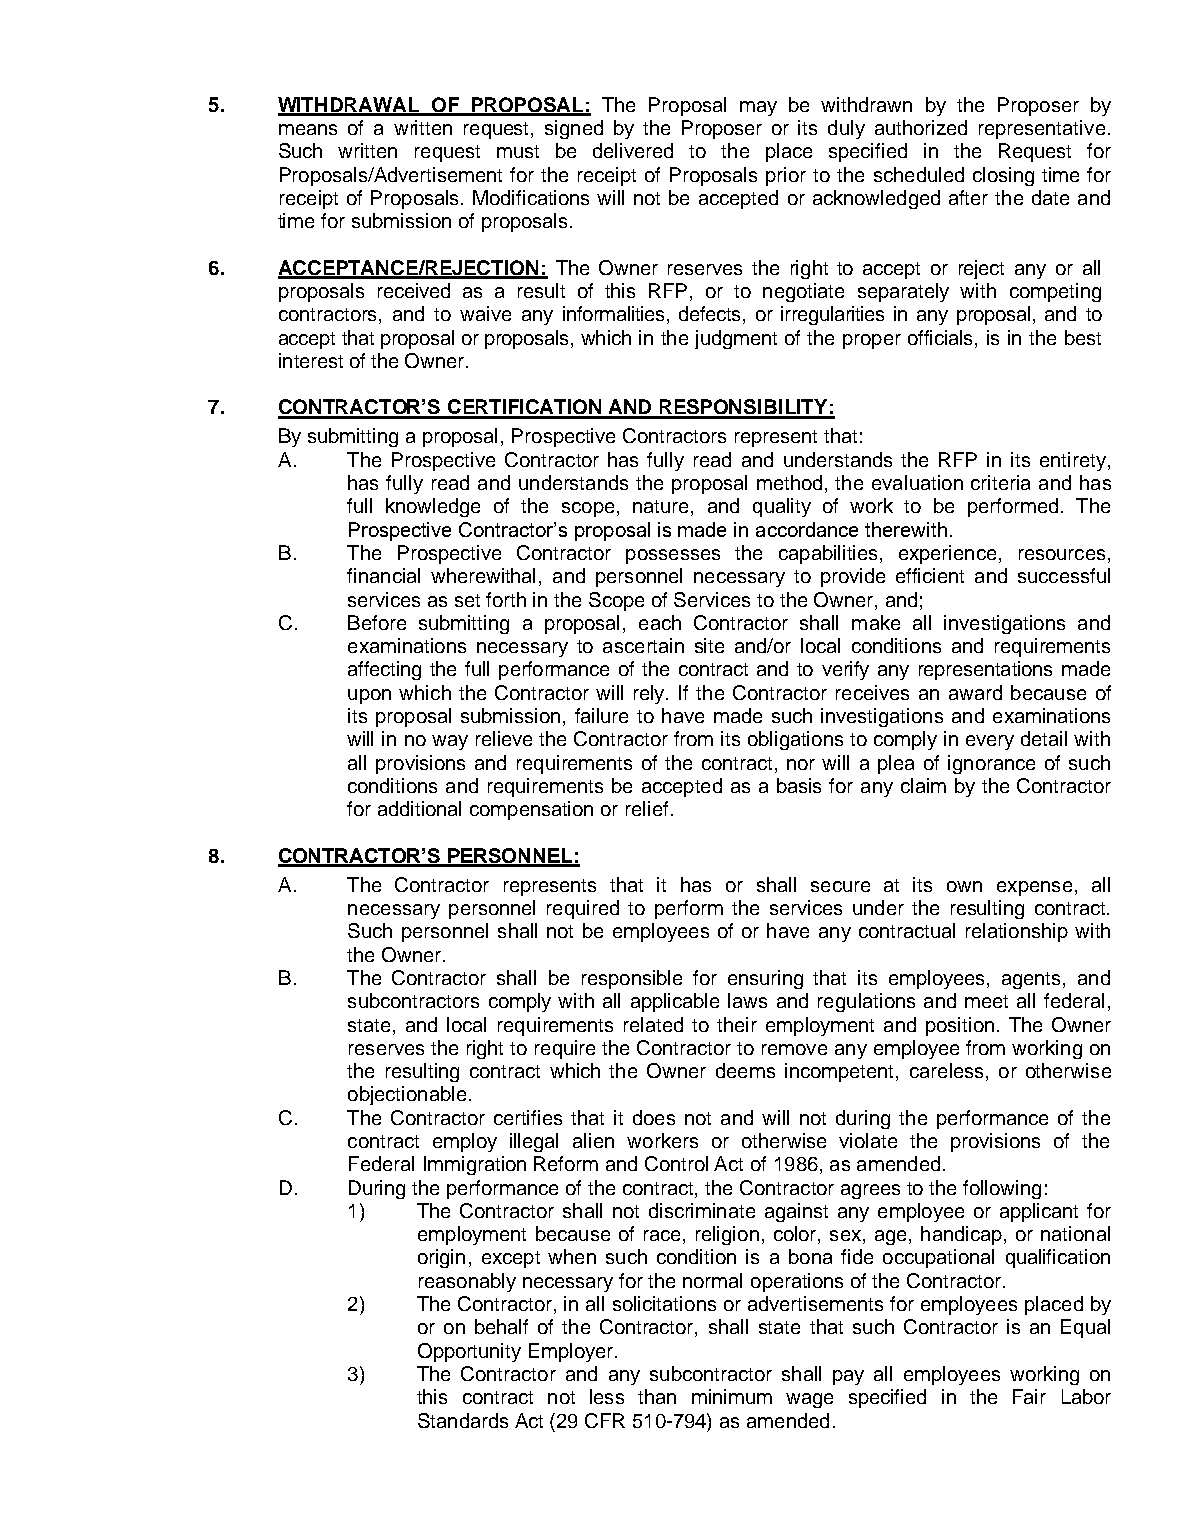 The image size is (1181, 1528). Describe the element at coordinates (633, 150) in the document. I see `delivered` at that location.
